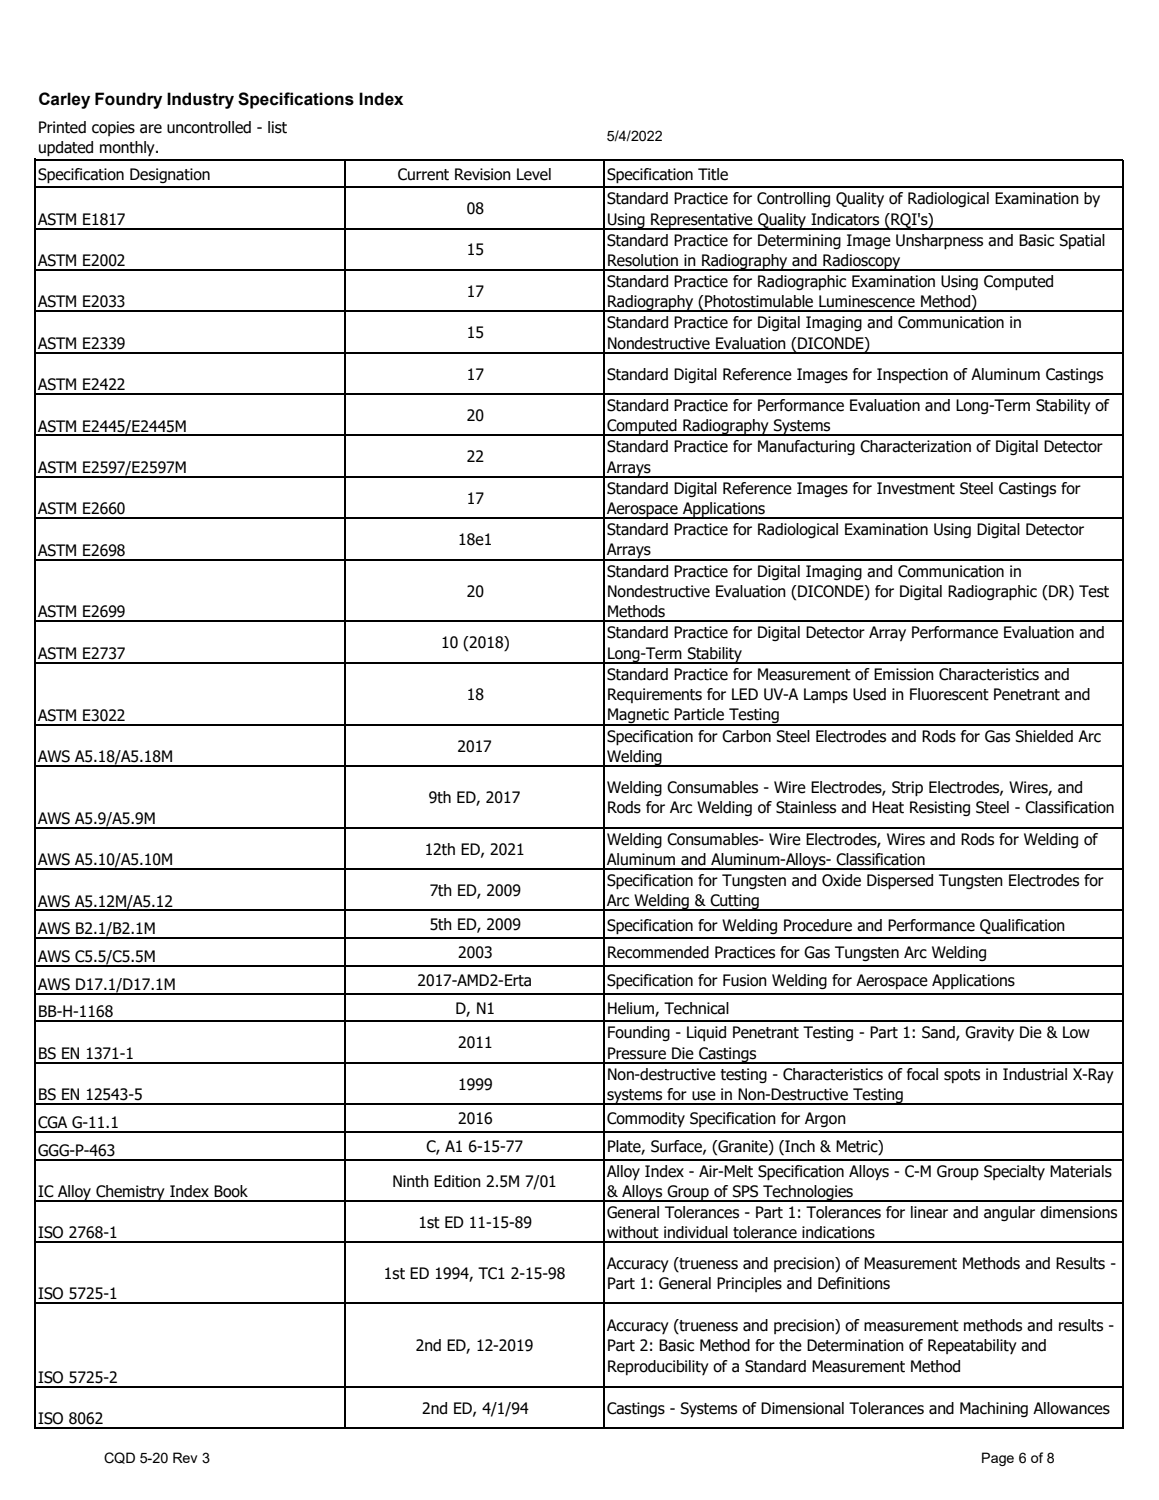 The image size is (1159, 1500). What do you see at coordinates (638, 717) in the screenshot?
I see `Magnetic` at bounding box center [638, 717].
